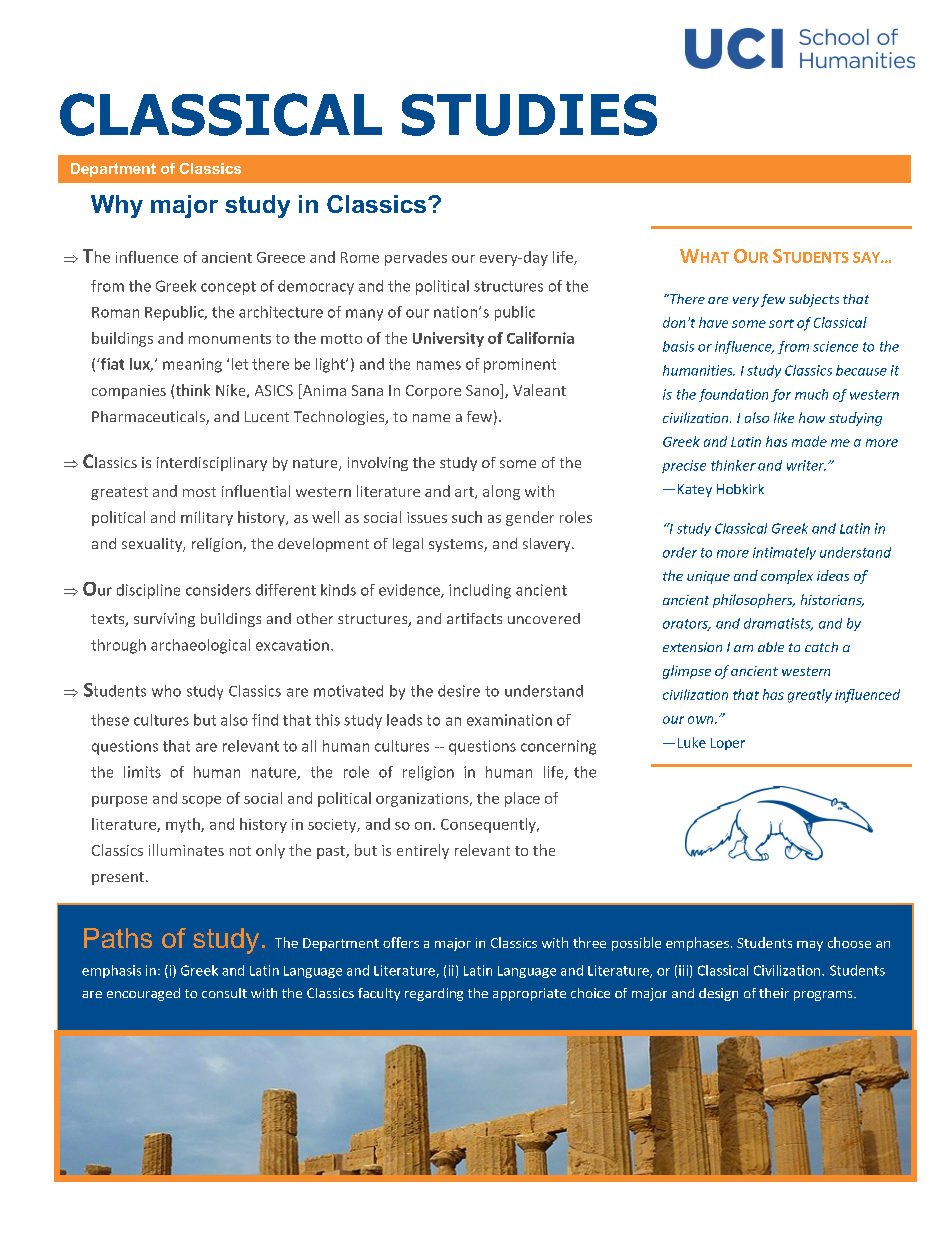 This screenshot has width=952, height=1233. Describe the element at coordinates (529, 994) in the screenshot. I see `appropriate` at that location.
